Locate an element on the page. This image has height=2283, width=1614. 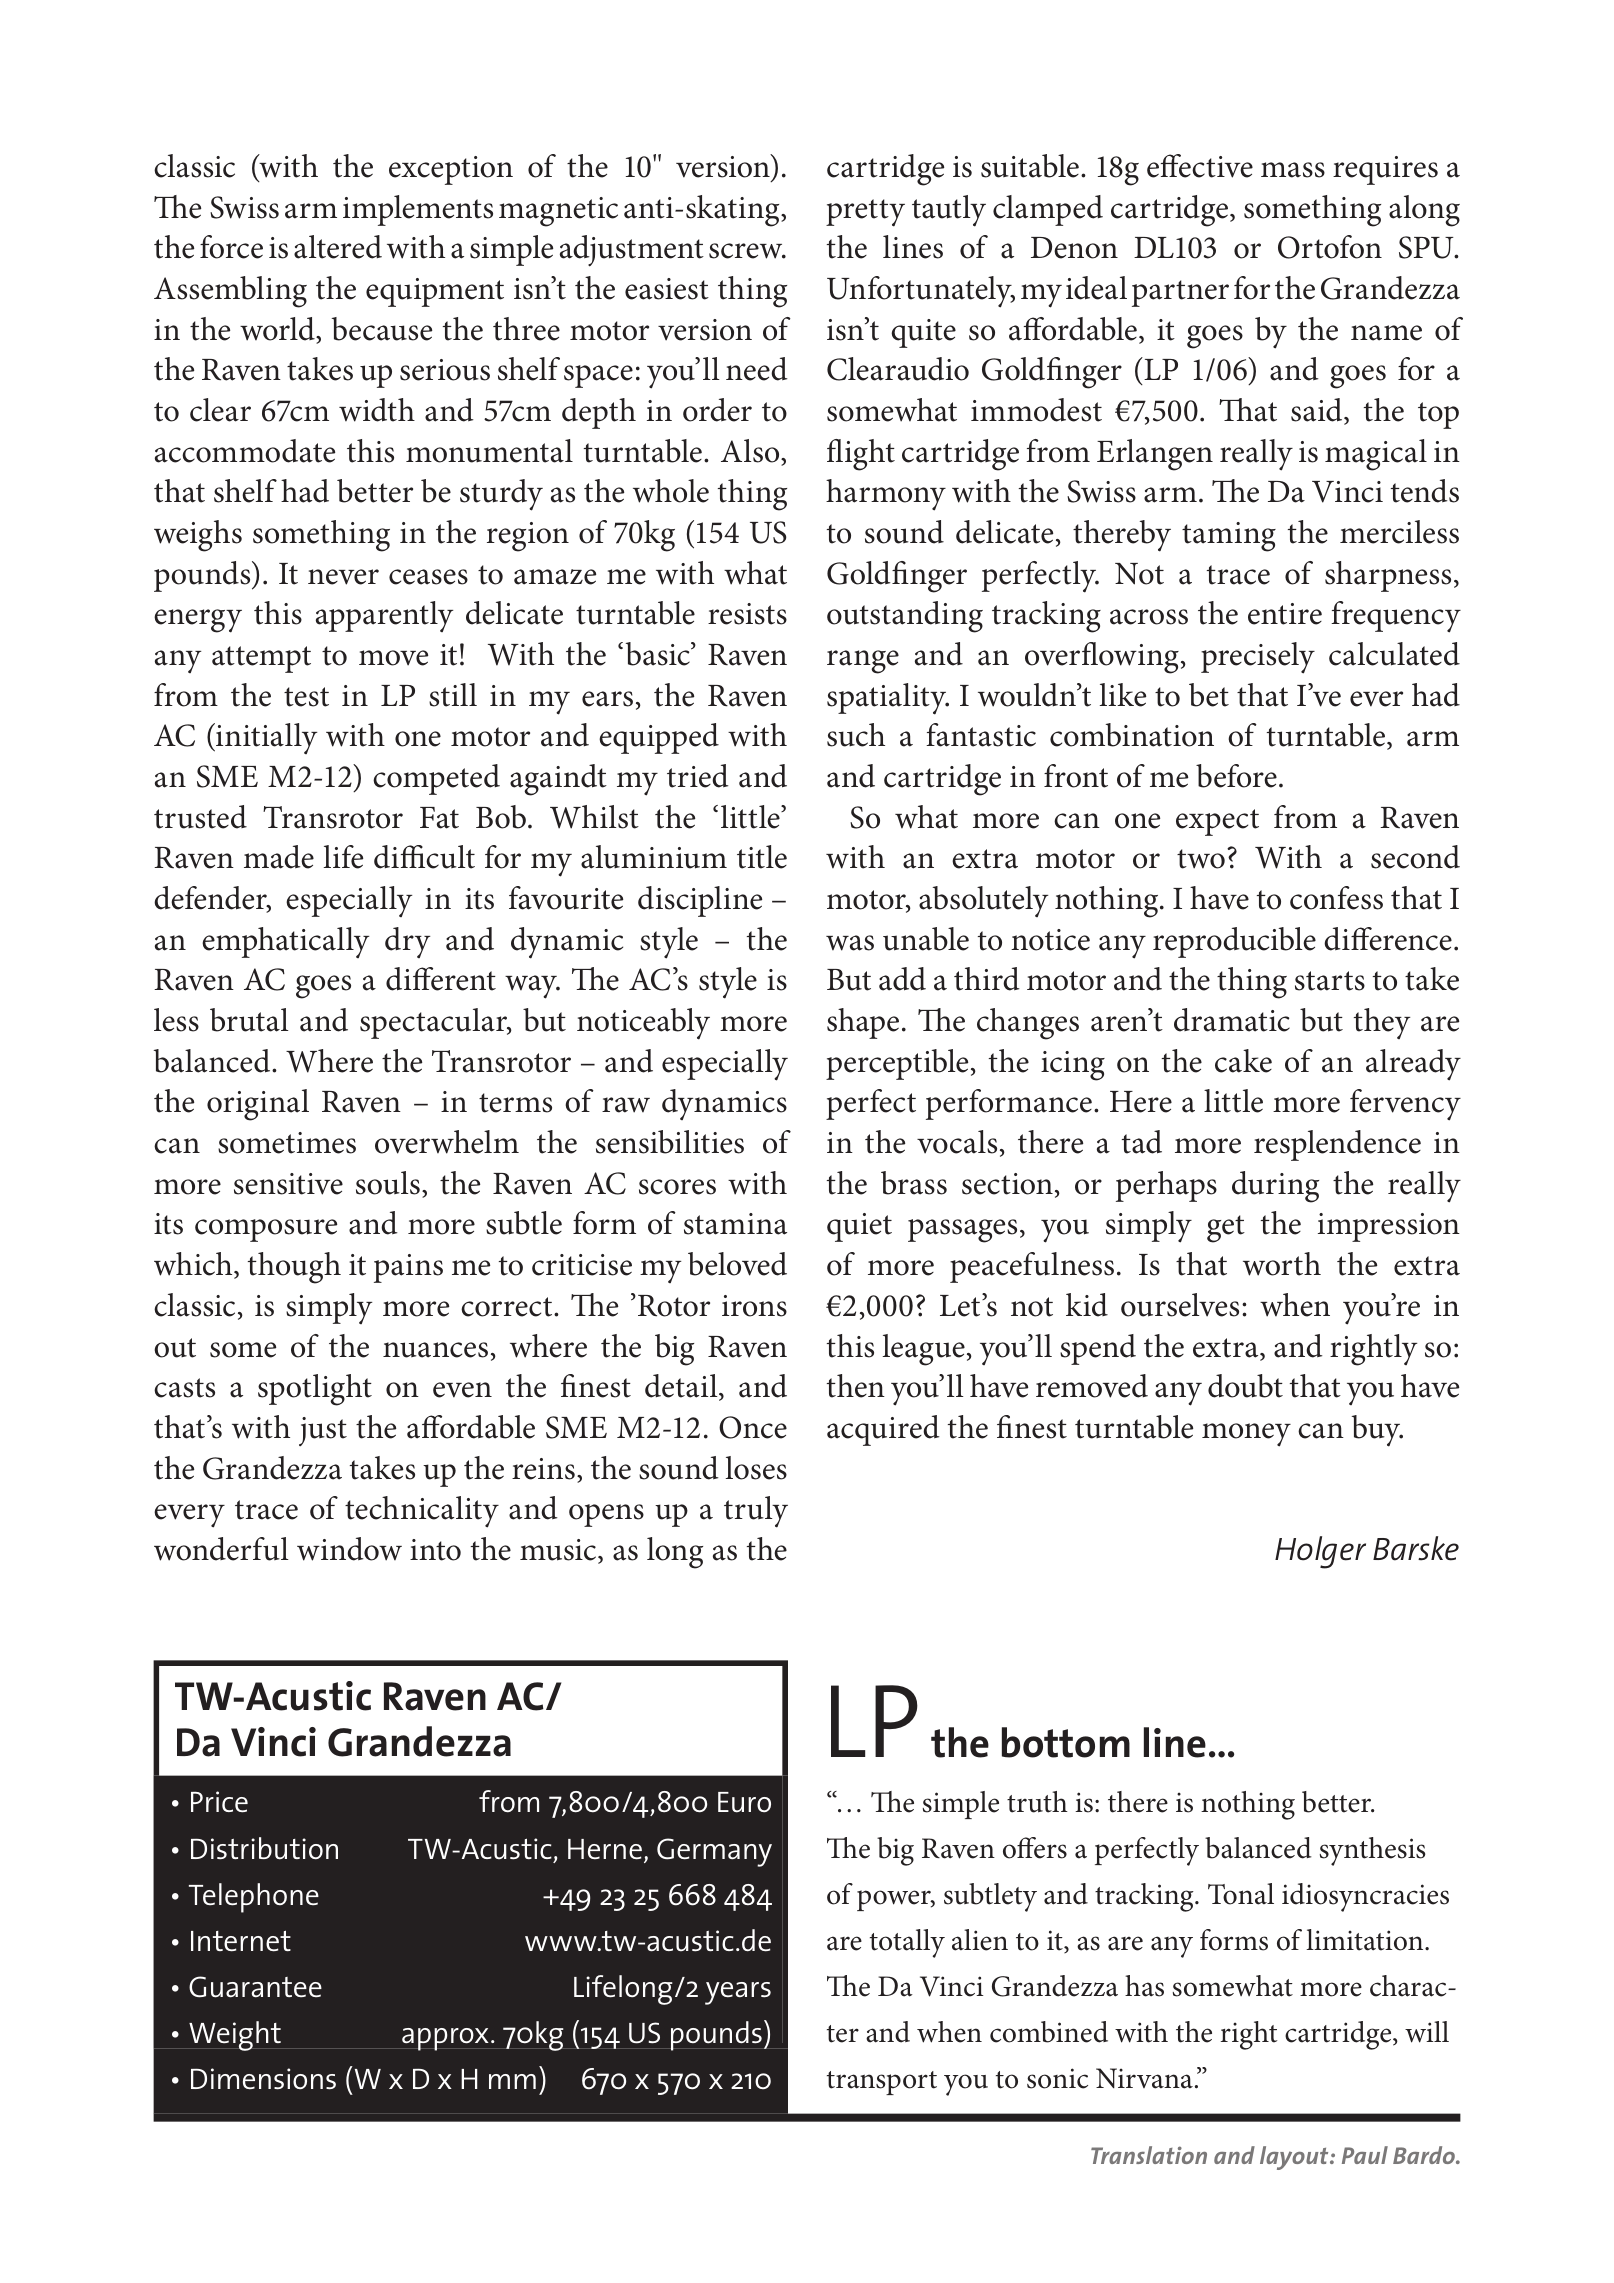
quiet is located at coordinates (859, 1227).
